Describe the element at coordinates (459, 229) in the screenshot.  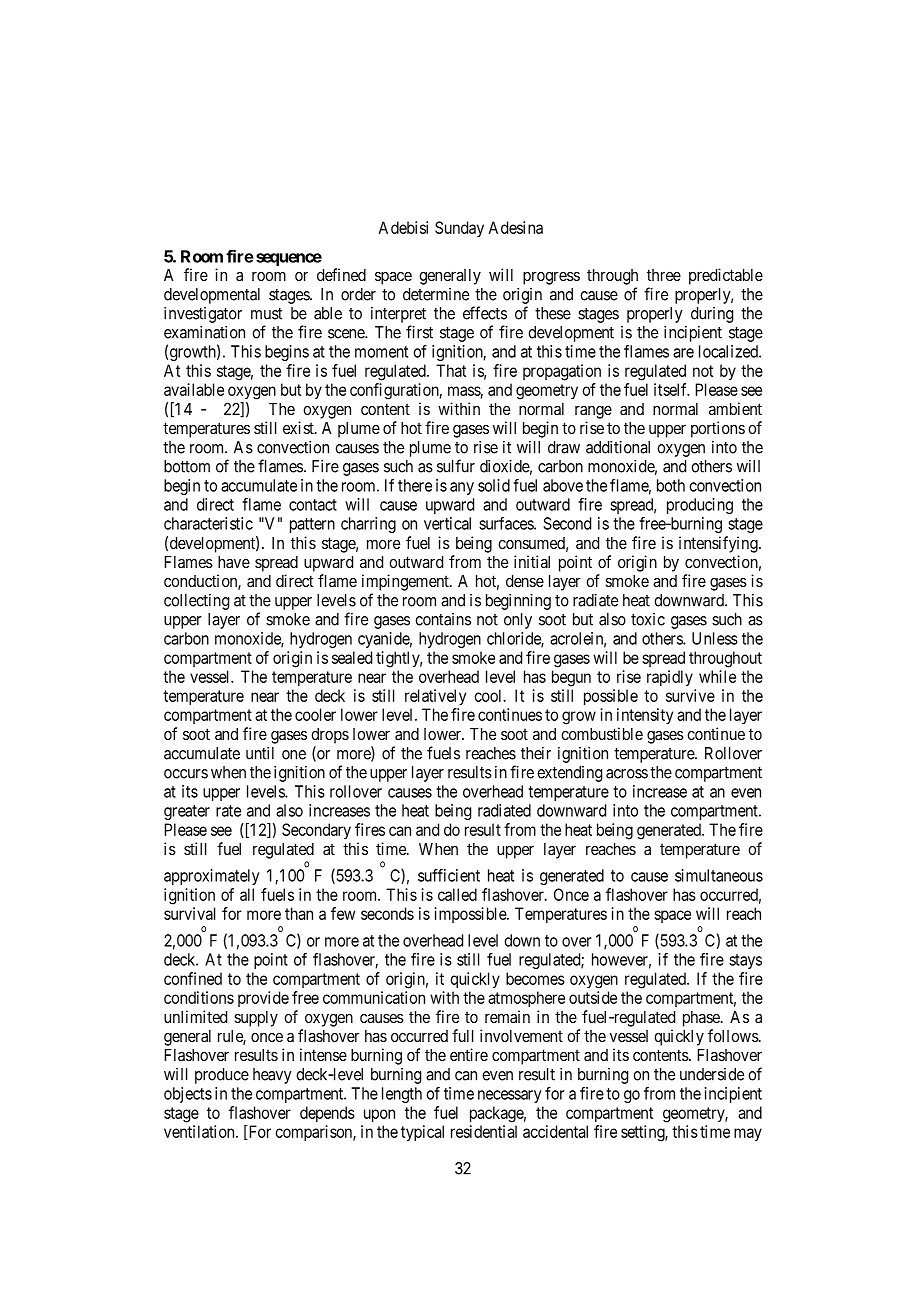
I see `Sunday` at that location.
